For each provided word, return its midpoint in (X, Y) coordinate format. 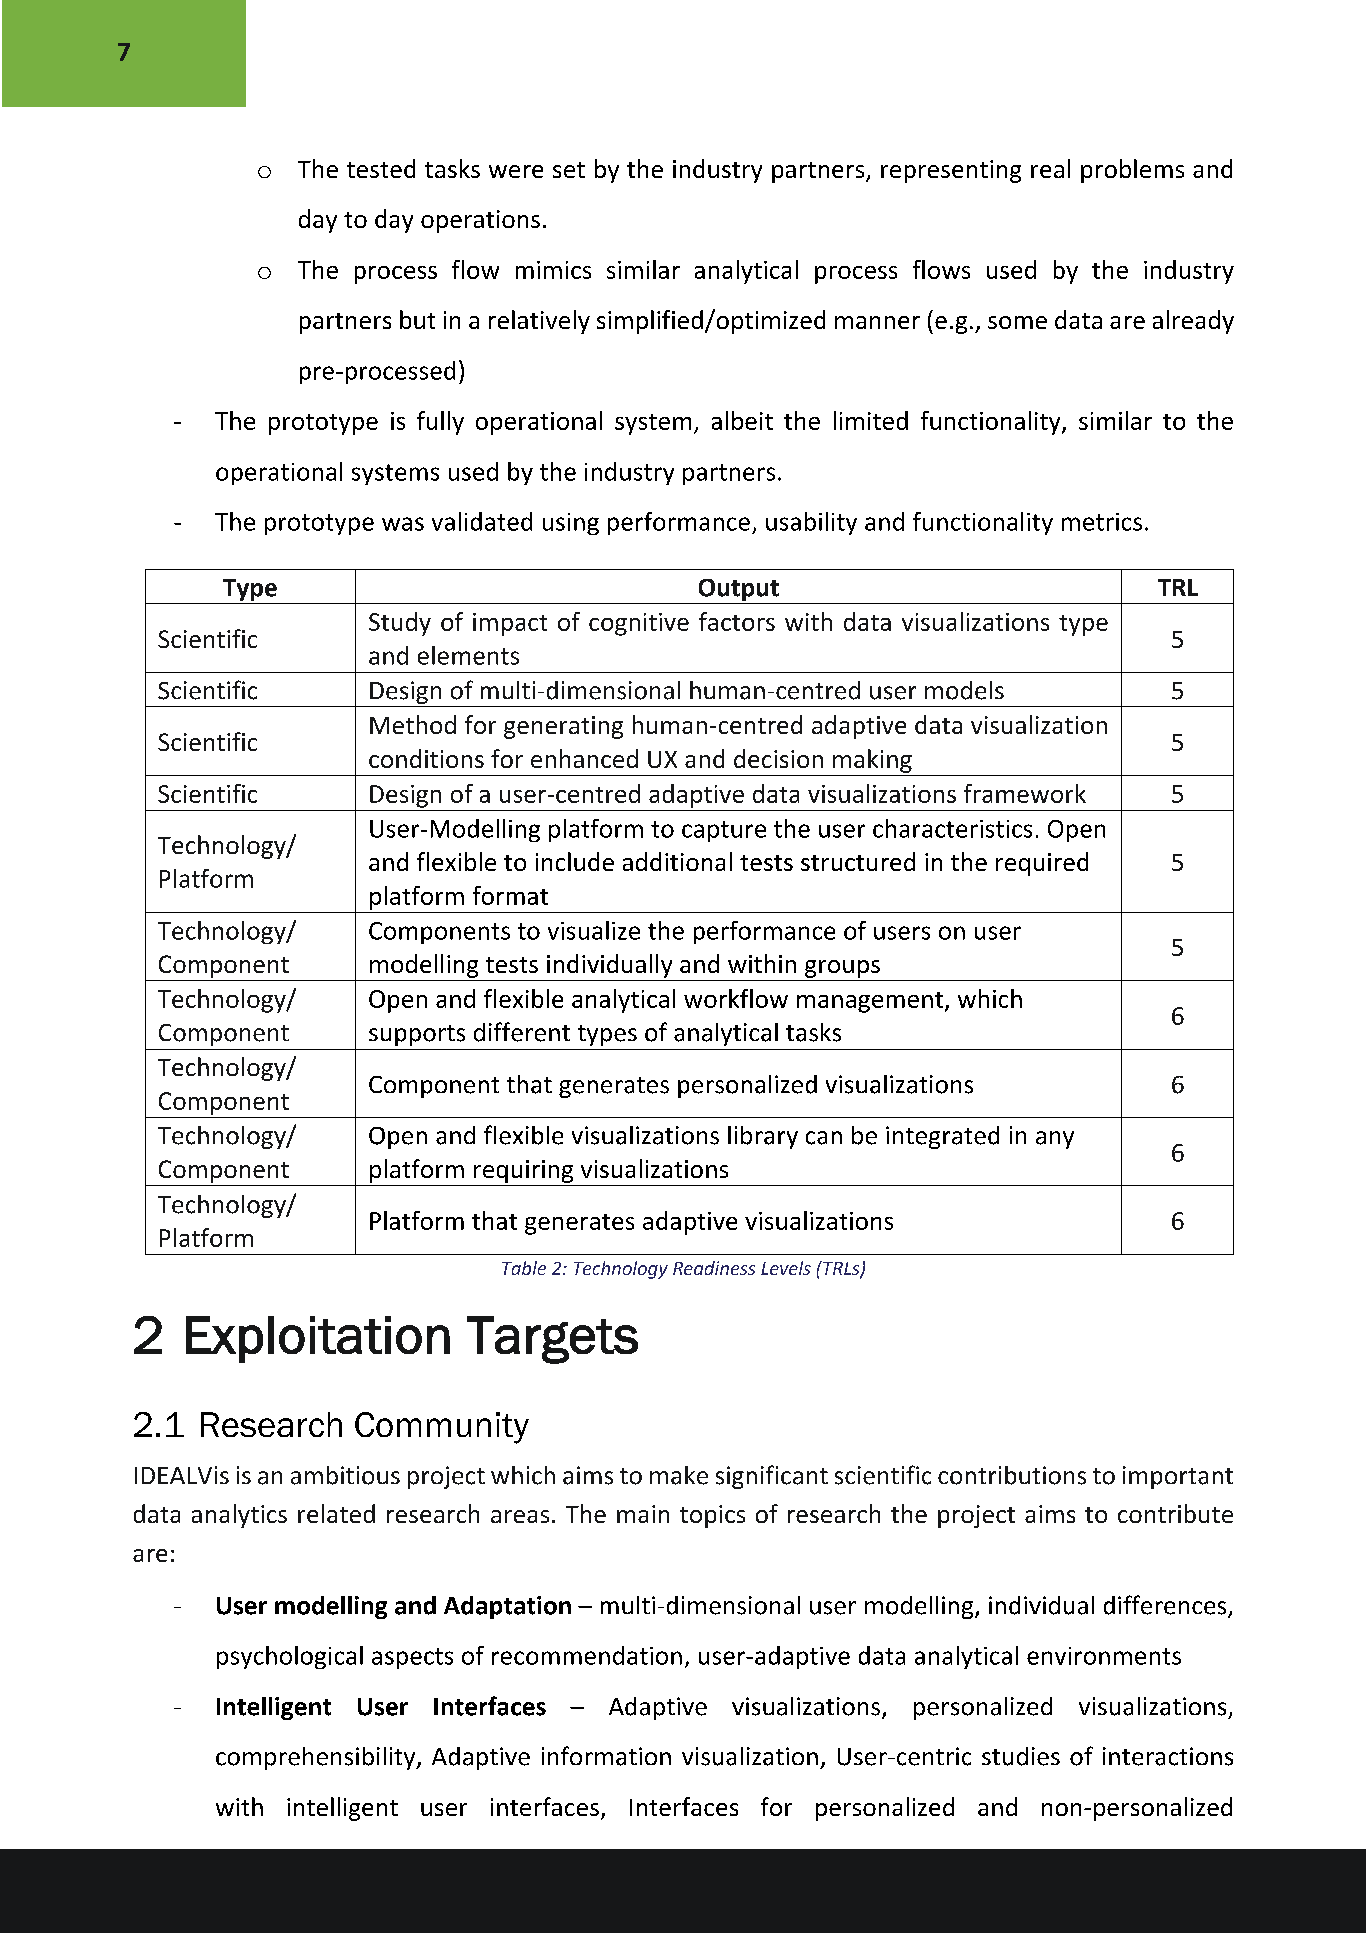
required (1042, 864)
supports (417, 1035)
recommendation (587, 1655)
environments (1104, 1656)
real (1050, 168)
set (569, 170)
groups (842, 969)
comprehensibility (317, 1758)
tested (381, 168)
